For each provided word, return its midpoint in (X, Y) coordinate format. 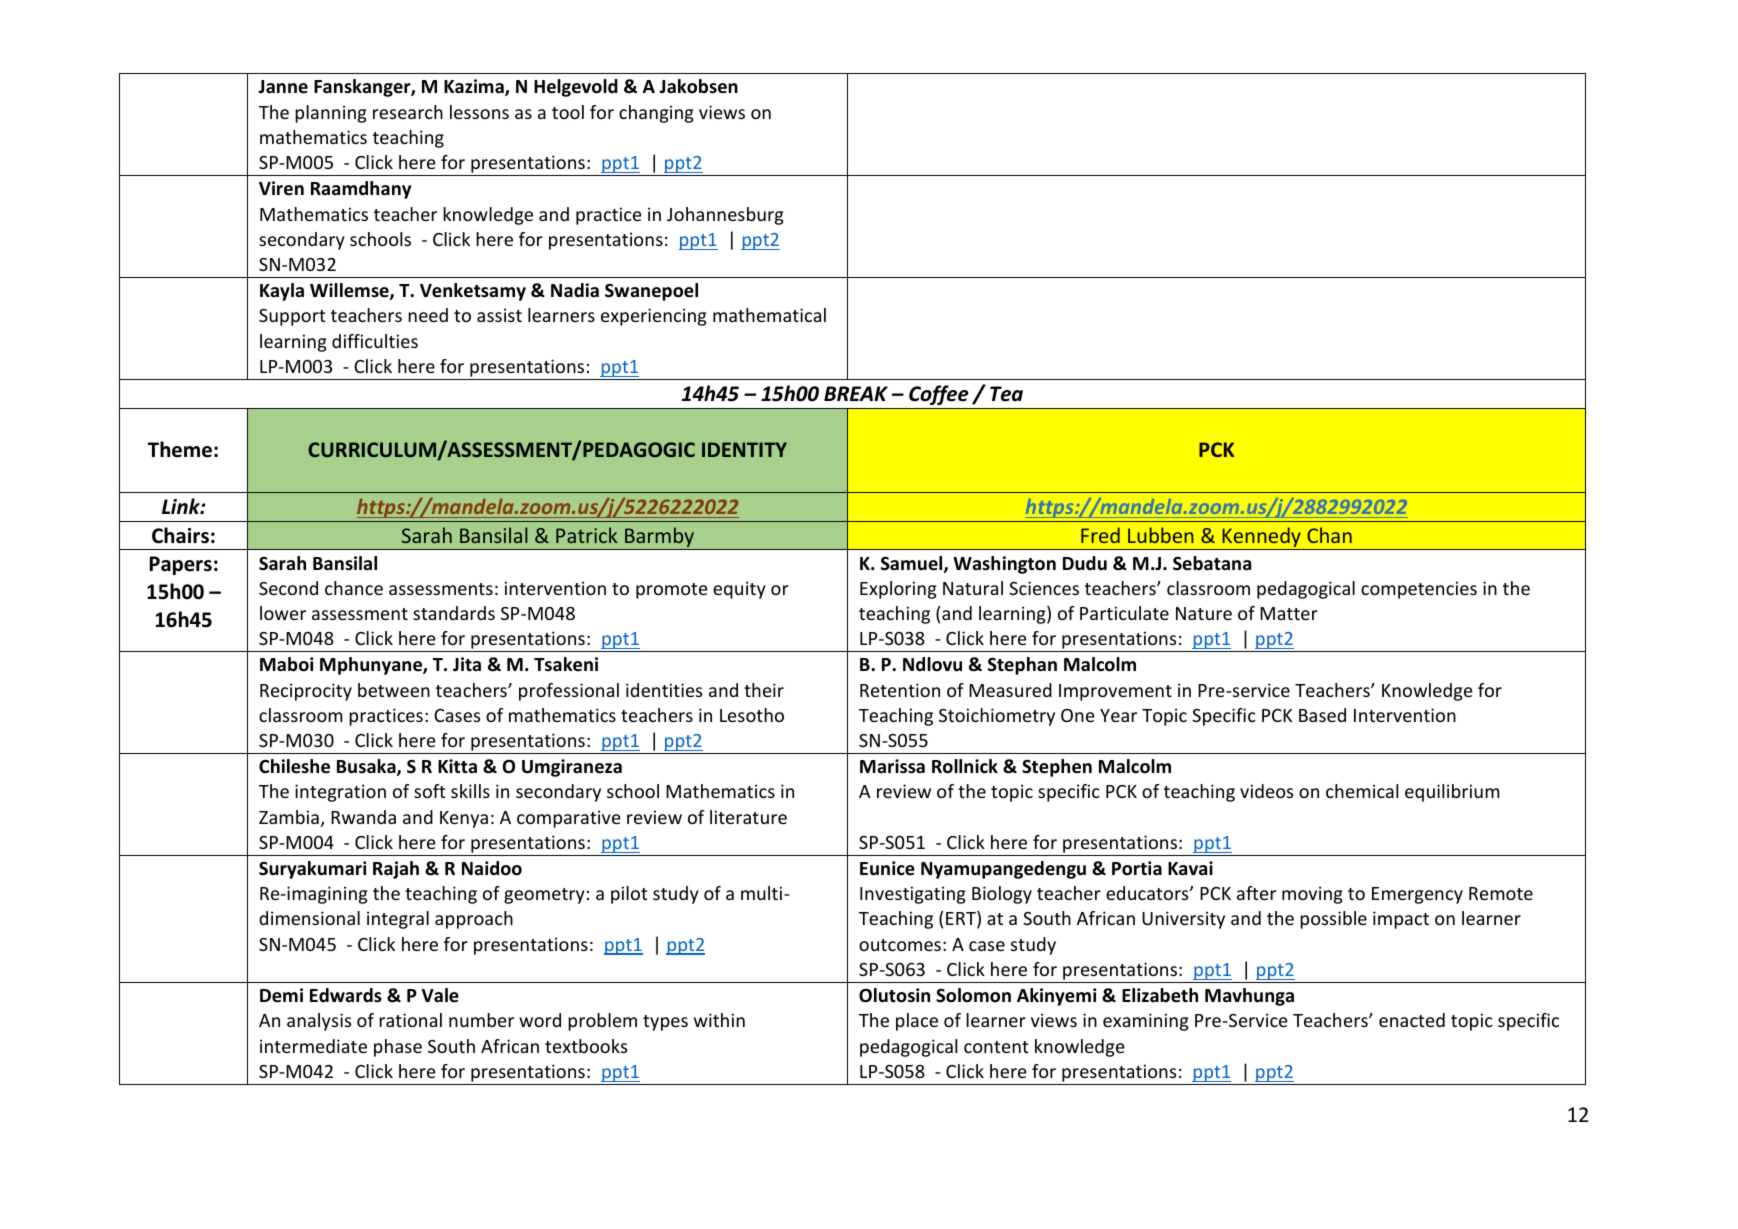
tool (568, 112)
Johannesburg (725, 216)
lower (283, 613)
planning (331, 114)
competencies (1419, 590)
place (917, 1022)
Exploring (898, 590)
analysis (319, 1022)
